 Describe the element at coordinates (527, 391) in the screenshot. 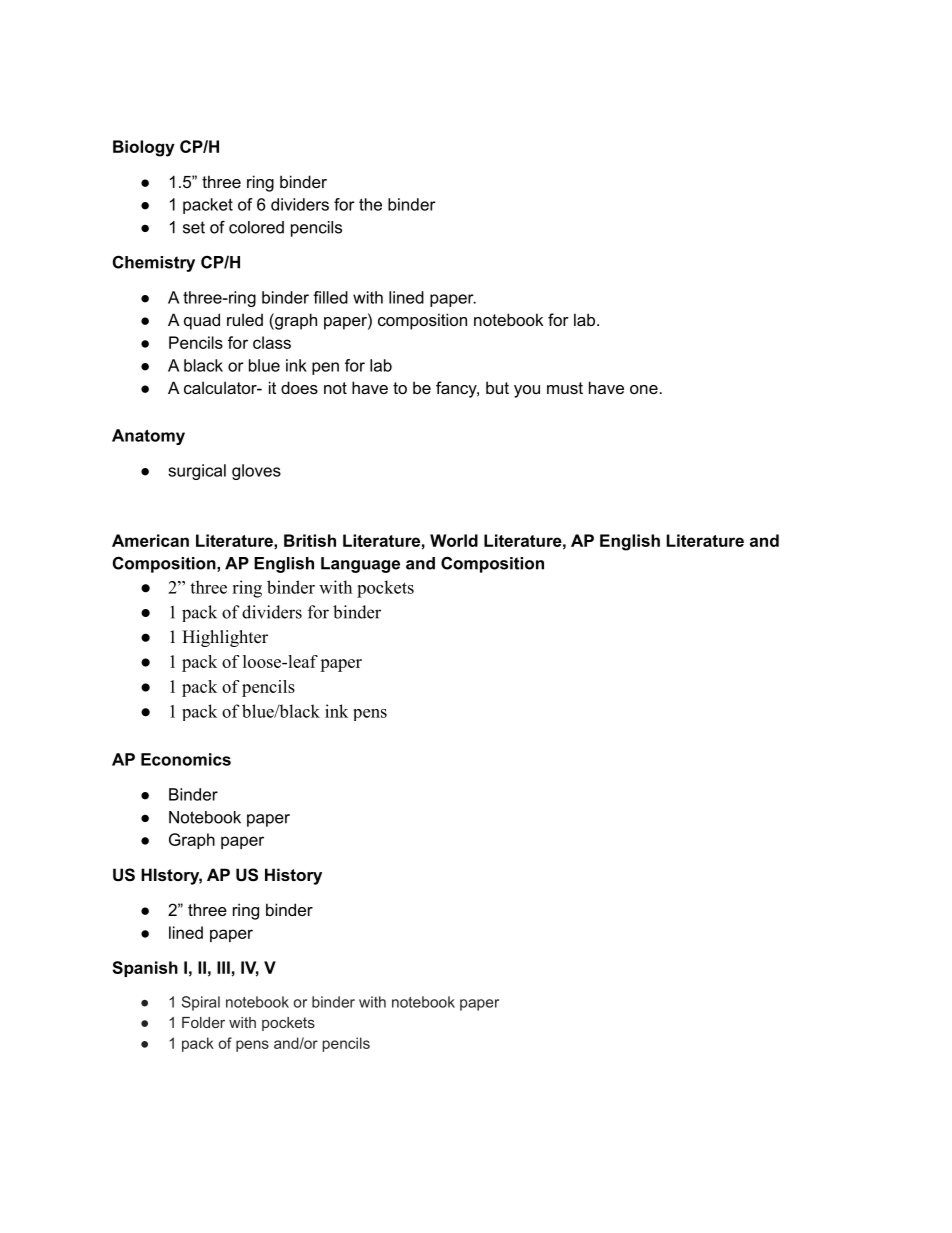

I see `you` at that location.
